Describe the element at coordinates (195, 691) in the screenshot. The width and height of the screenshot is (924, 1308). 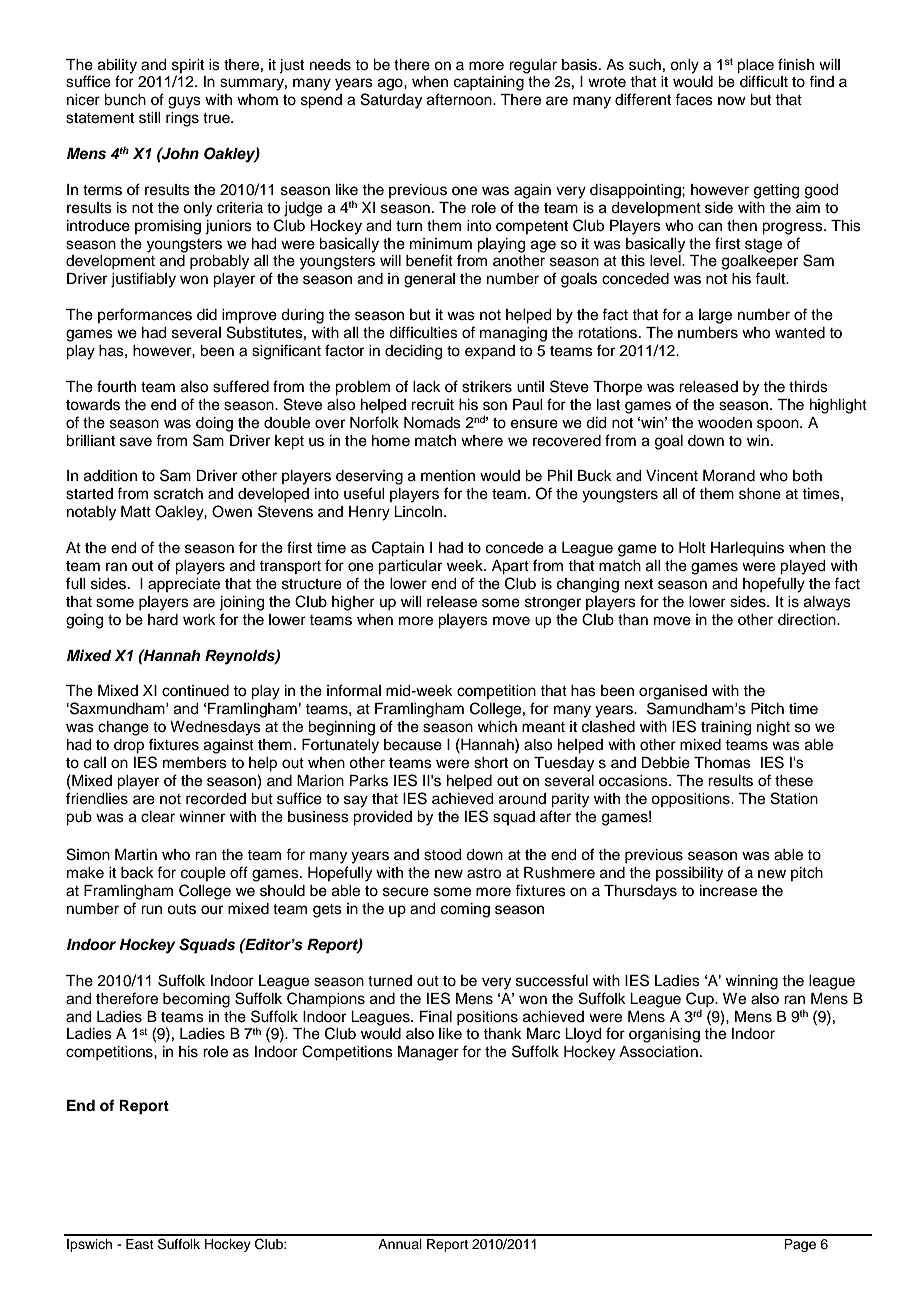
I see `continued` at that location.
